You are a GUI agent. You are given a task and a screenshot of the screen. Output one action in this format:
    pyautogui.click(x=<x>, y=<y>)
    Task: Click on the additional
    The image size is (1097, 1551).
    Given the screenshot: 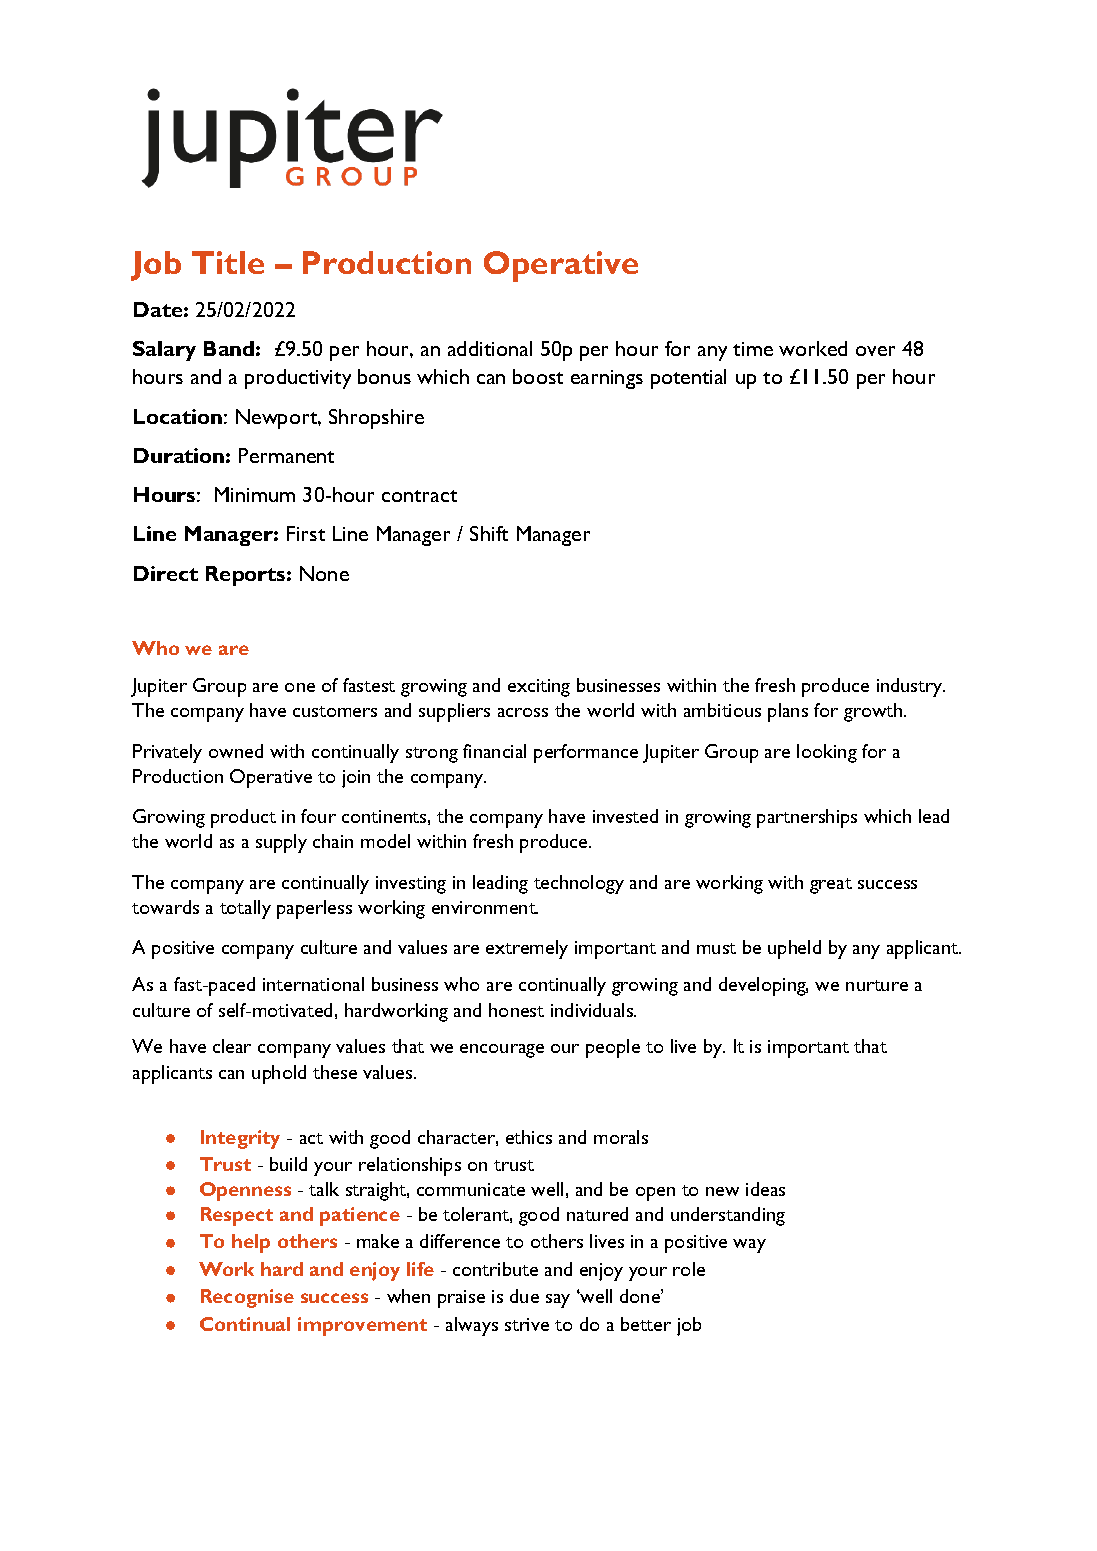 What is the action you would take?
    pyautogui.click(x=490, y=348)
